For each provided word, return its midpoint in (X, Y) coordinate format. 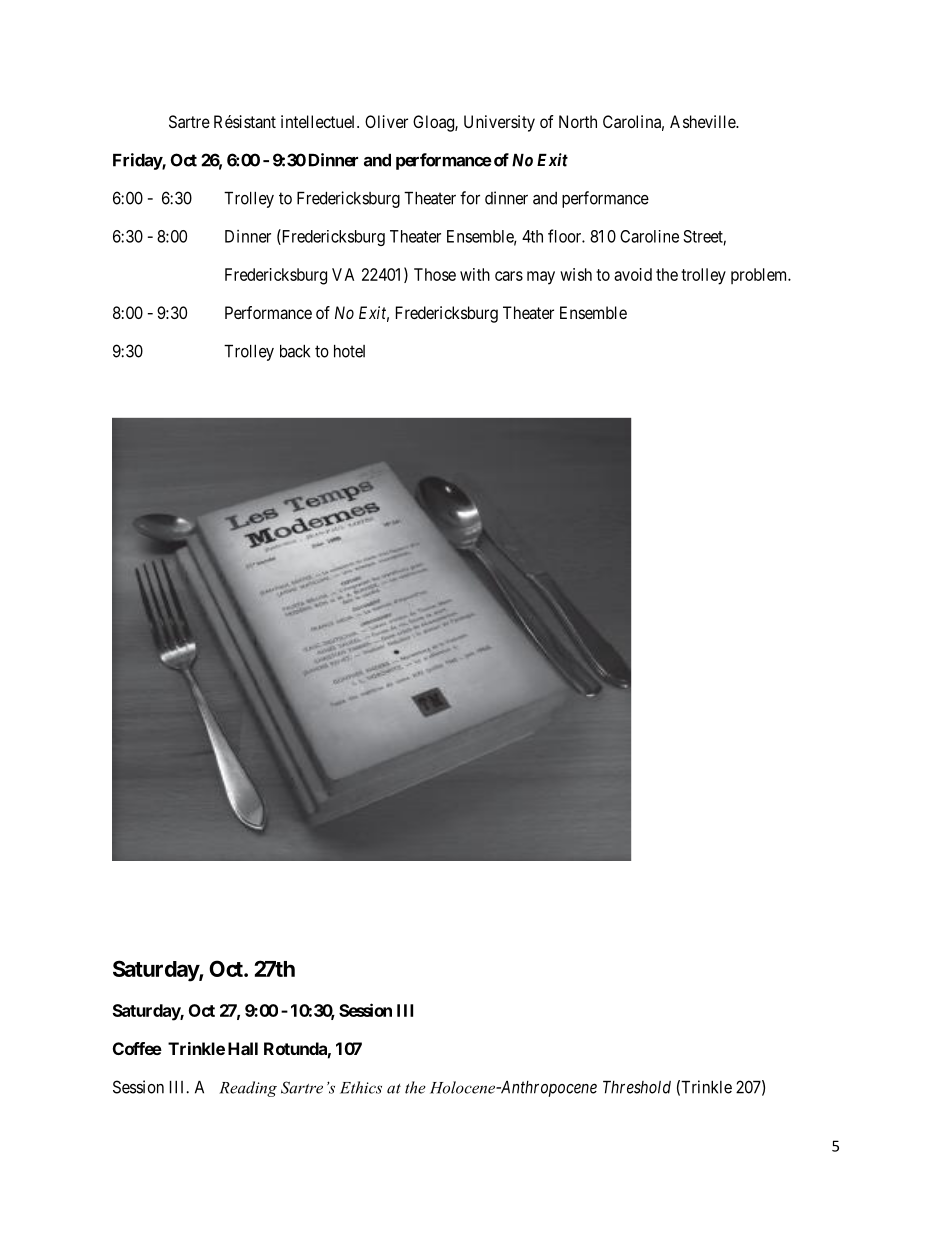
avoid (633, 274)
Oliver (386, 121)
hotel (349, 351)
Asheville (703, 121)
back (295, 351)
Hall (243, 1048)
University (499, 123)
